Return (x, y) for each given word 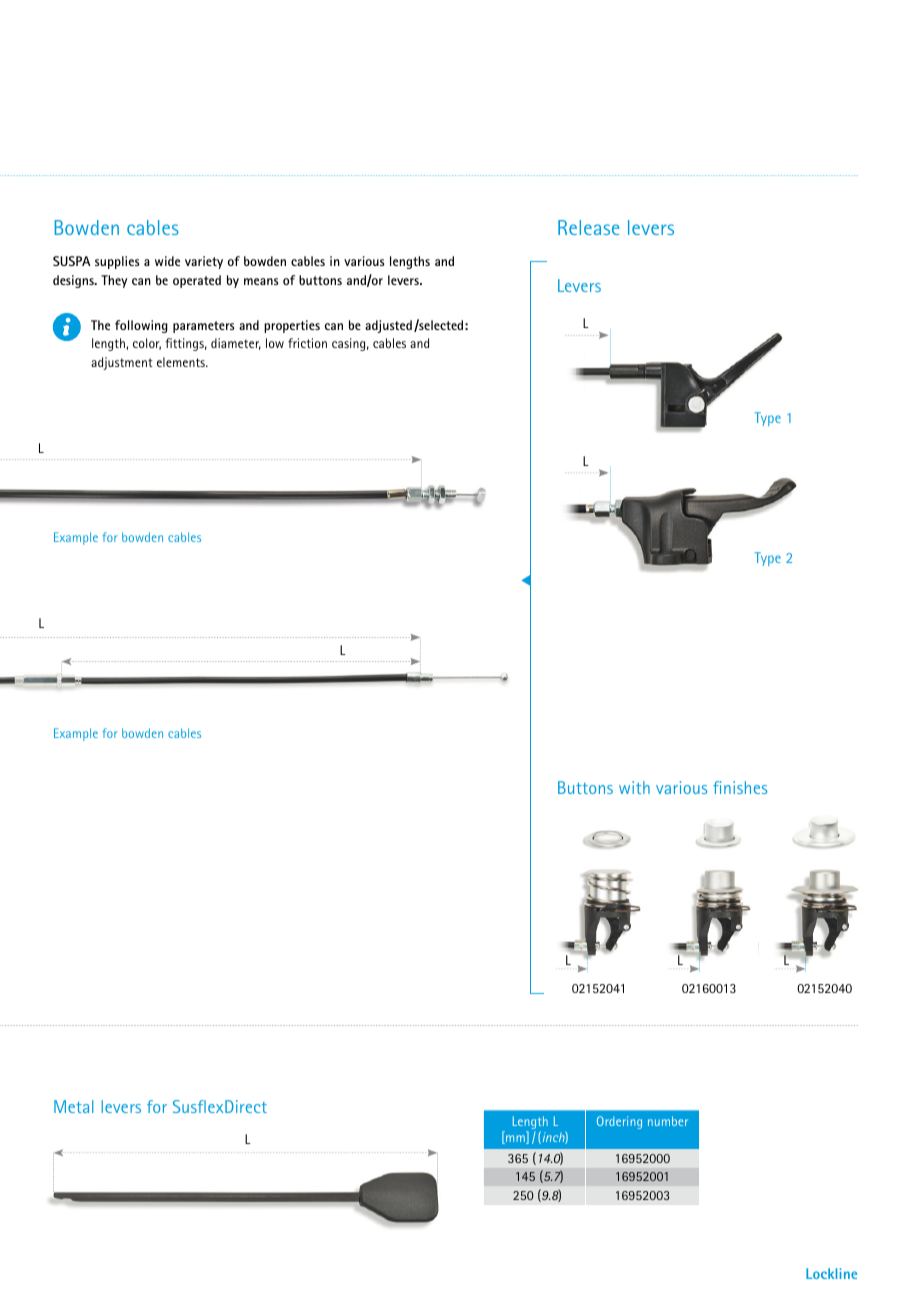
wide (167, 261)
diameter (236, 344)
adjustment (122, 363)
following (141, 326)
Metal (73, 1106)
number (668, 1121)
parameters (204, 327)
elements (182, 362)
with (634, 787)
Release (588, 227)
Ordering (619, 1122)
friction (307, 343)
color (147, 344)
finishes (740, 787)
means (261, 281)
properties (292, 326)
